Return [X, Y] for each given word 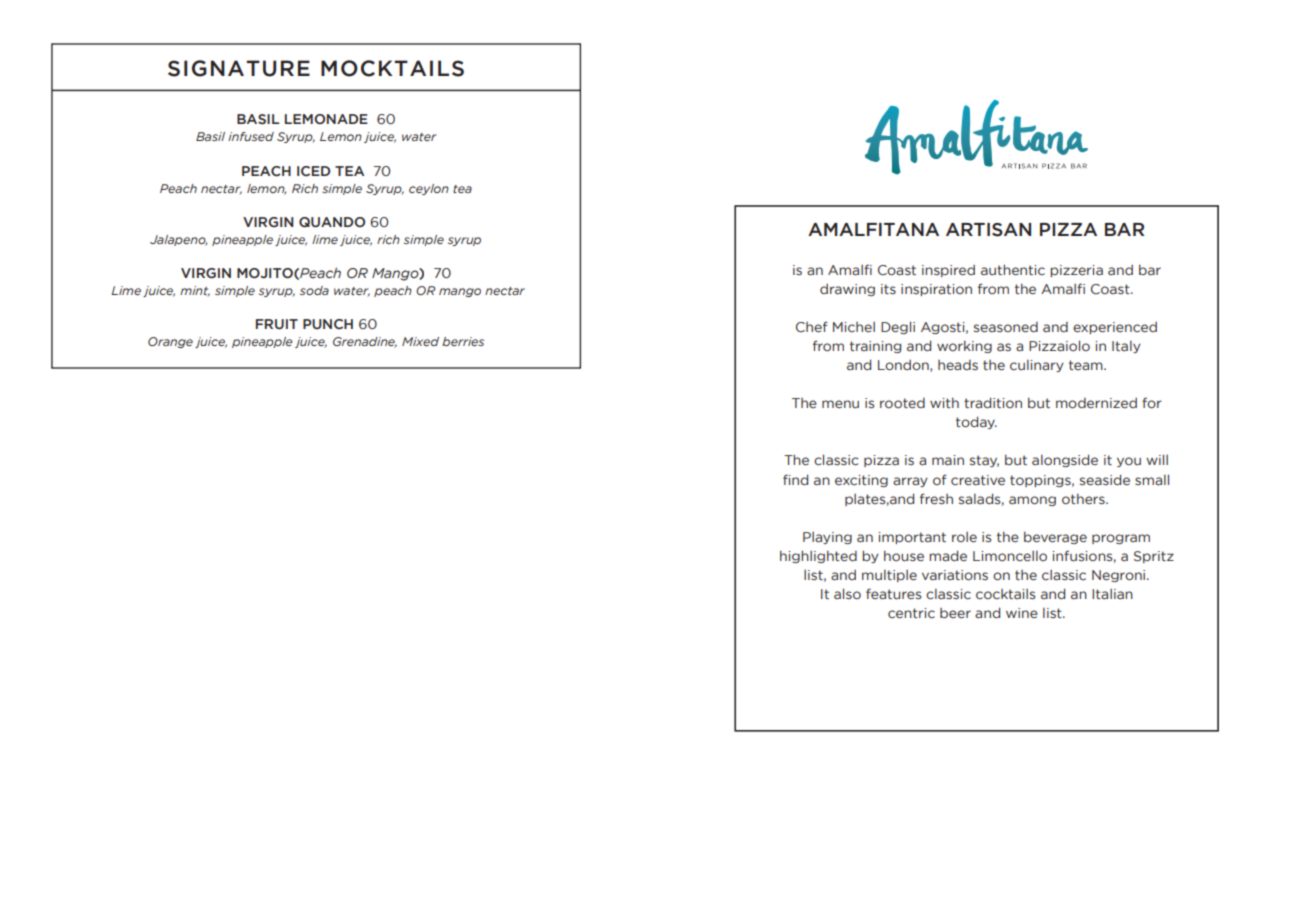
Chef [812, 326]
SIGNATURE [239, 68]
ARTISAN [988, 230]
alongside [1065, 460]
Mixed [420, 341]
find [795, 479]
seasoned [1006, 327]
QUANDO [332, 222]
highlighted [818, 556]
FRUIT [277, 324]
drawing [847, 290]
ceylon [429, 189]
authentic [1013, 269]
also [847, 593]
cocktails [1005, 594]
